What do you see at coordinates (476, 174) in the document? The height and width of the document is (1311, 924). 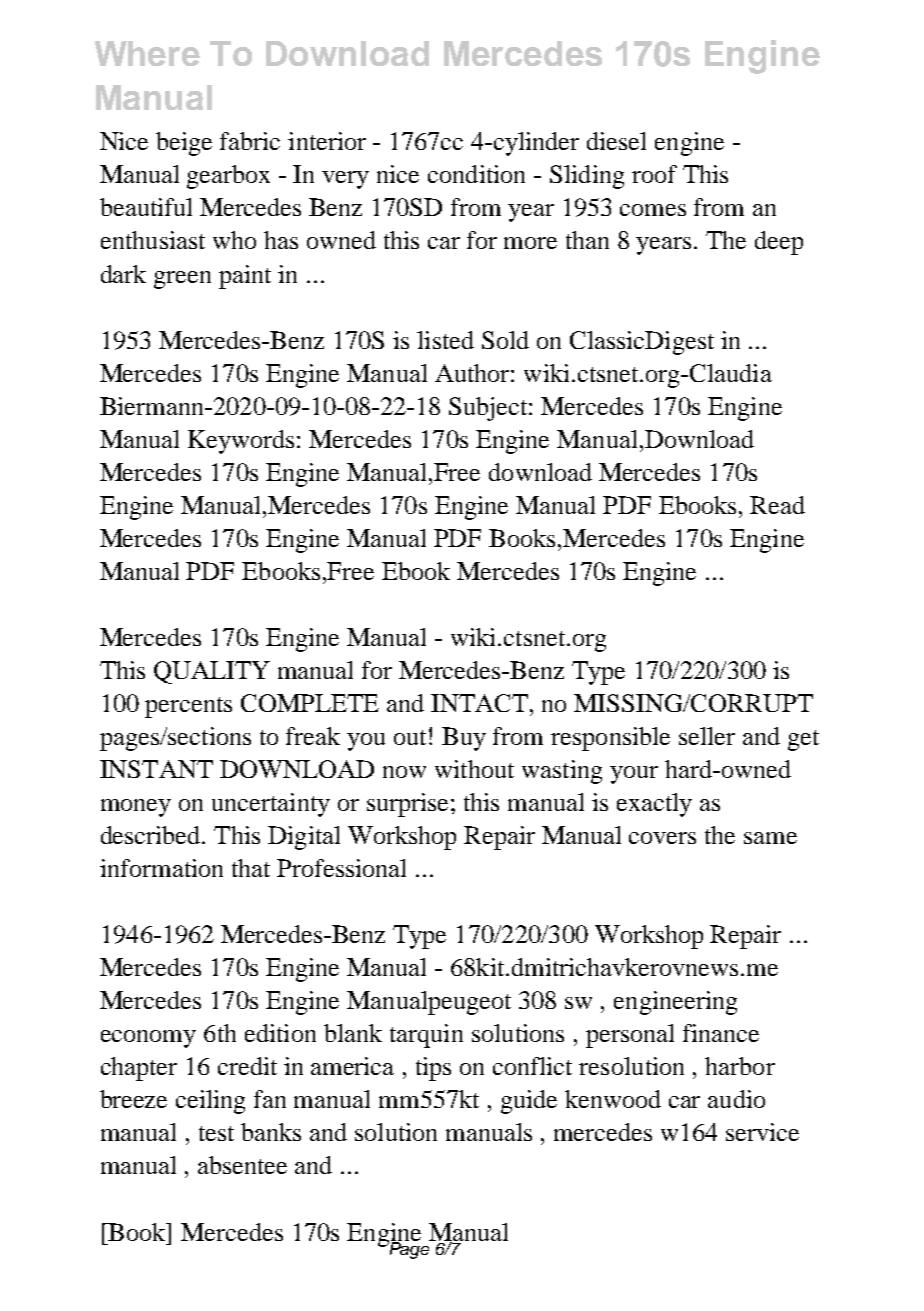 I see `condition` at bounding box center [476, 174].
